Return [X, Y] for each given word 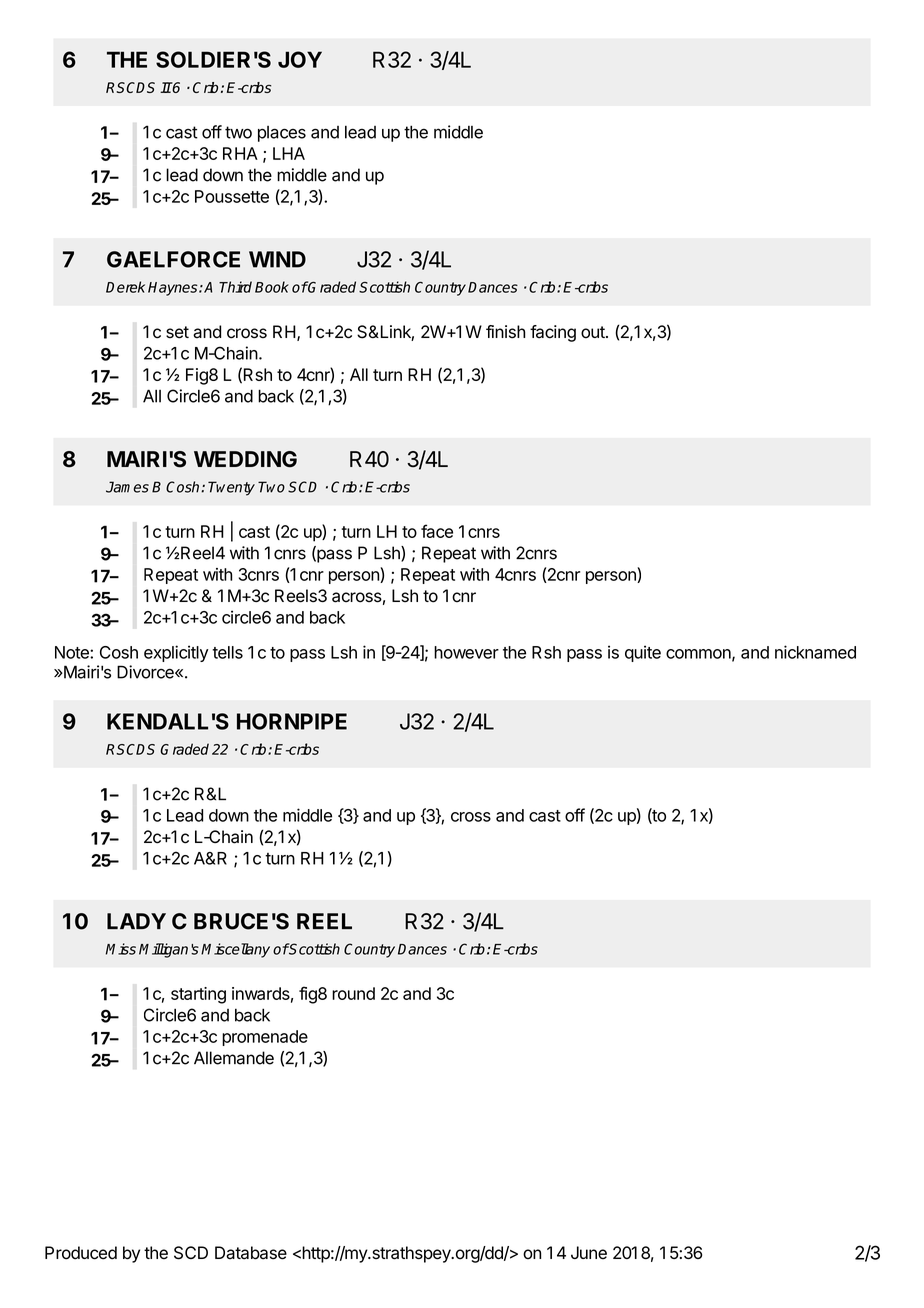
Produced [81, 1253]
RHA [240, 153]
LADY [136, 921]
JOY [300, 59]
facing [553, 333]
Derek [125, 287]
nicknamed [815, 652]
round [353, 993]
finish [505, 332]
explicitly [176, 653]
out [594, 332]
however [466, 652]
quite [643, 653]
